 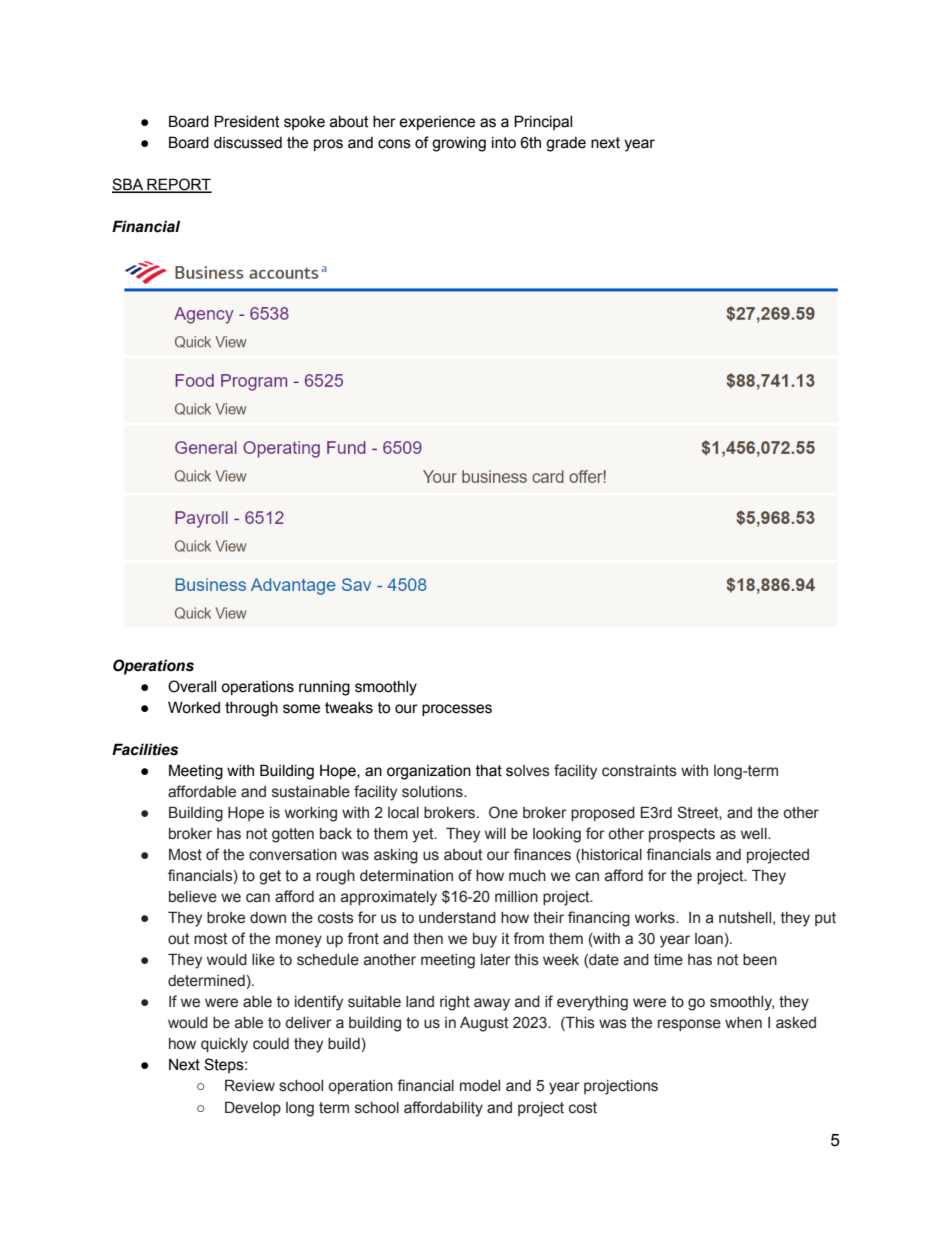 I want to click on will, so click(x=495, y=833).
